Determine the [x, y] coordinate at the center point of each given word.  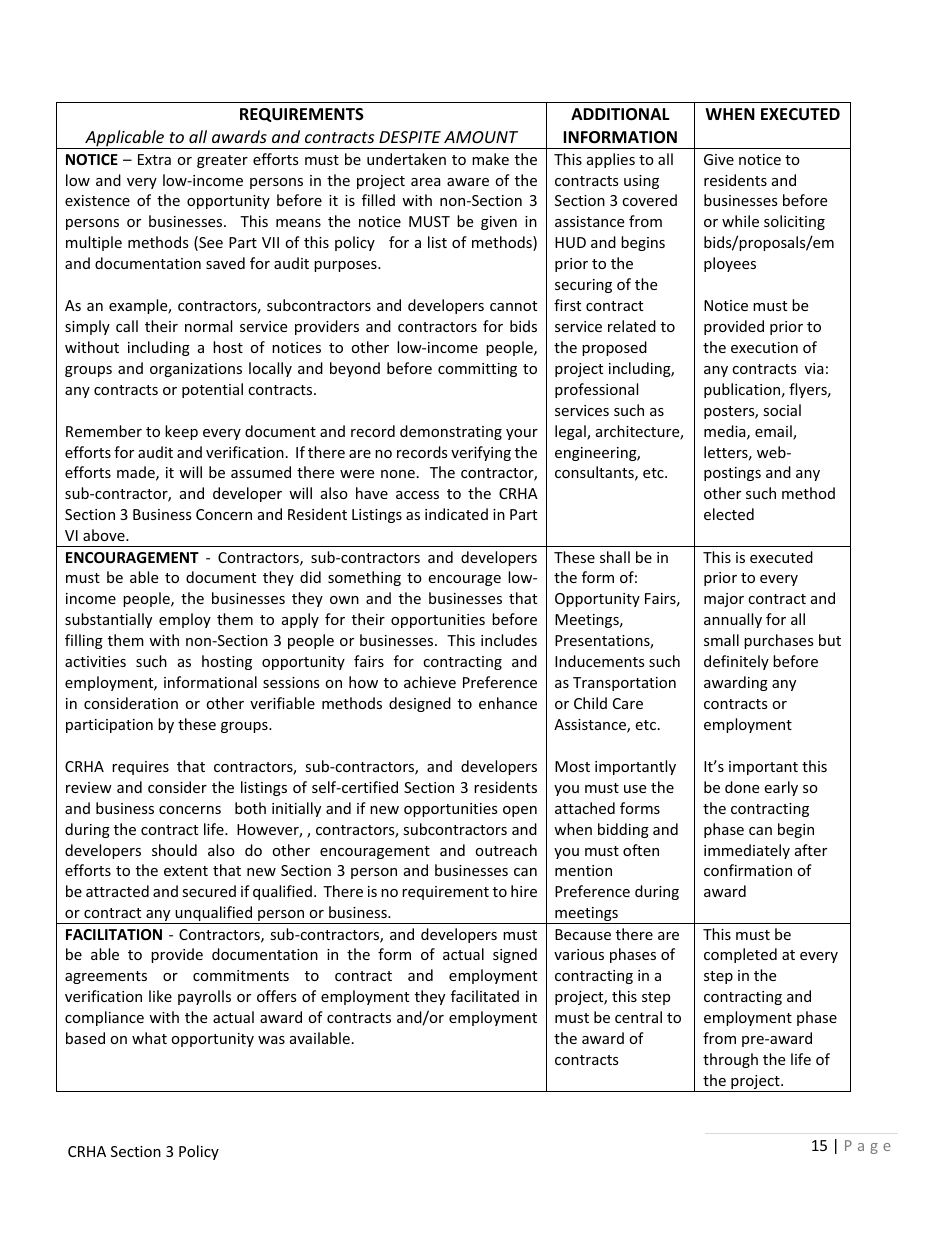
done [742, 787]
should [174, 850]
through [730, 1060]
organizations [196, 370]
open [520, 811]
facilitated [485, 996]
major [724, 600]
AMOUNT [481, 137]
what [149, 1038]
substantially [108, 620]
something [364, 578]
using [641, 182]
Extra [154, 159]
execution [764, 347]
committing [477, 370]
